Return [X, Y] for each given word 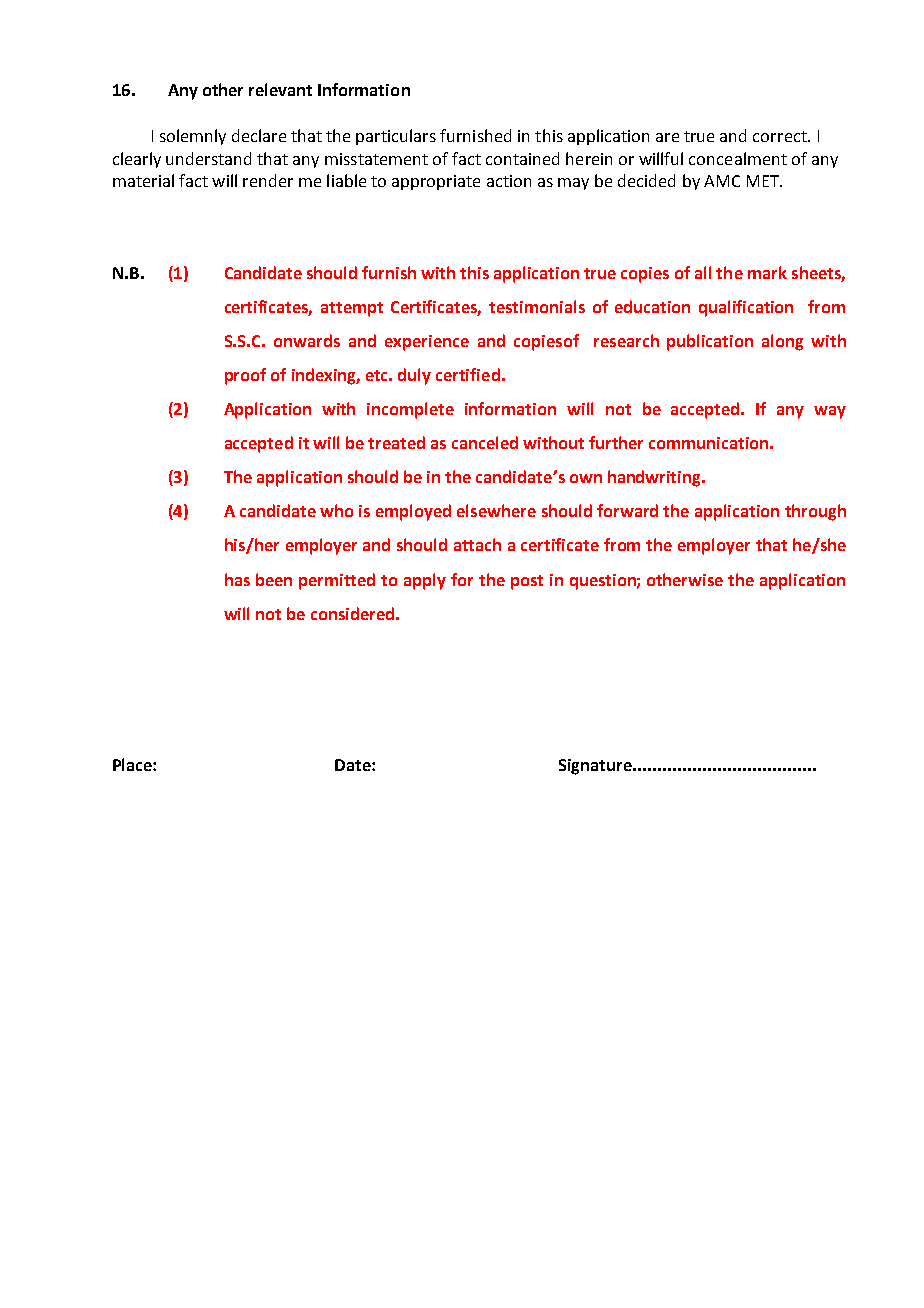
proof [245, 376]
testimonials [537, 306]
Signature [597, 767]
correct [781, 136]
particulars [396, 137]
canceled [485, 442]
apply [425, 581]
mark [767, 272]
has [237, 579]
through [815, 512]
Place [133, 764]
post [527, 582]
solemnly [193, 137]
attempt [352, 309]
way [830, 412]
